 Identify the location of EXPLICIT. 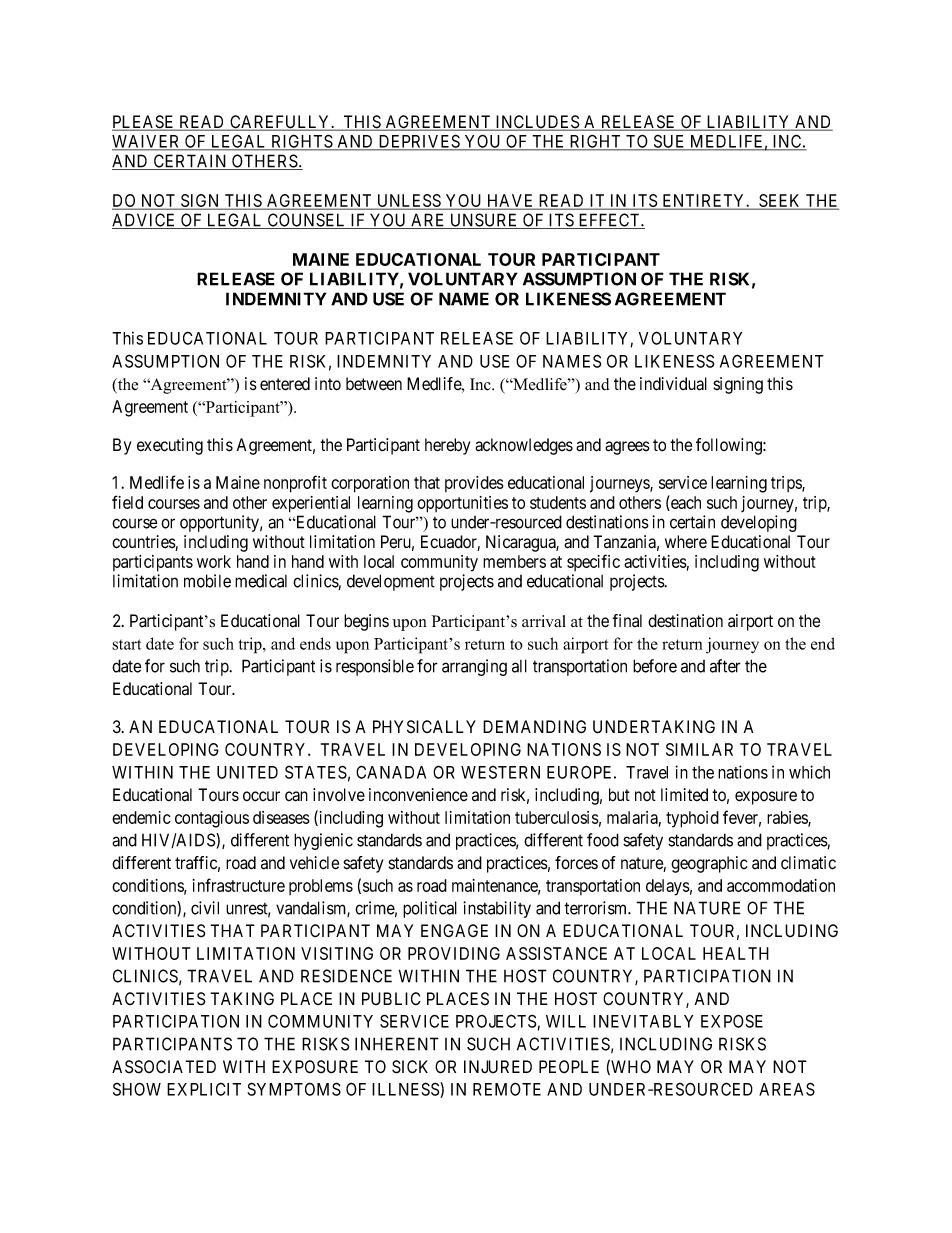
(204, 1089).
